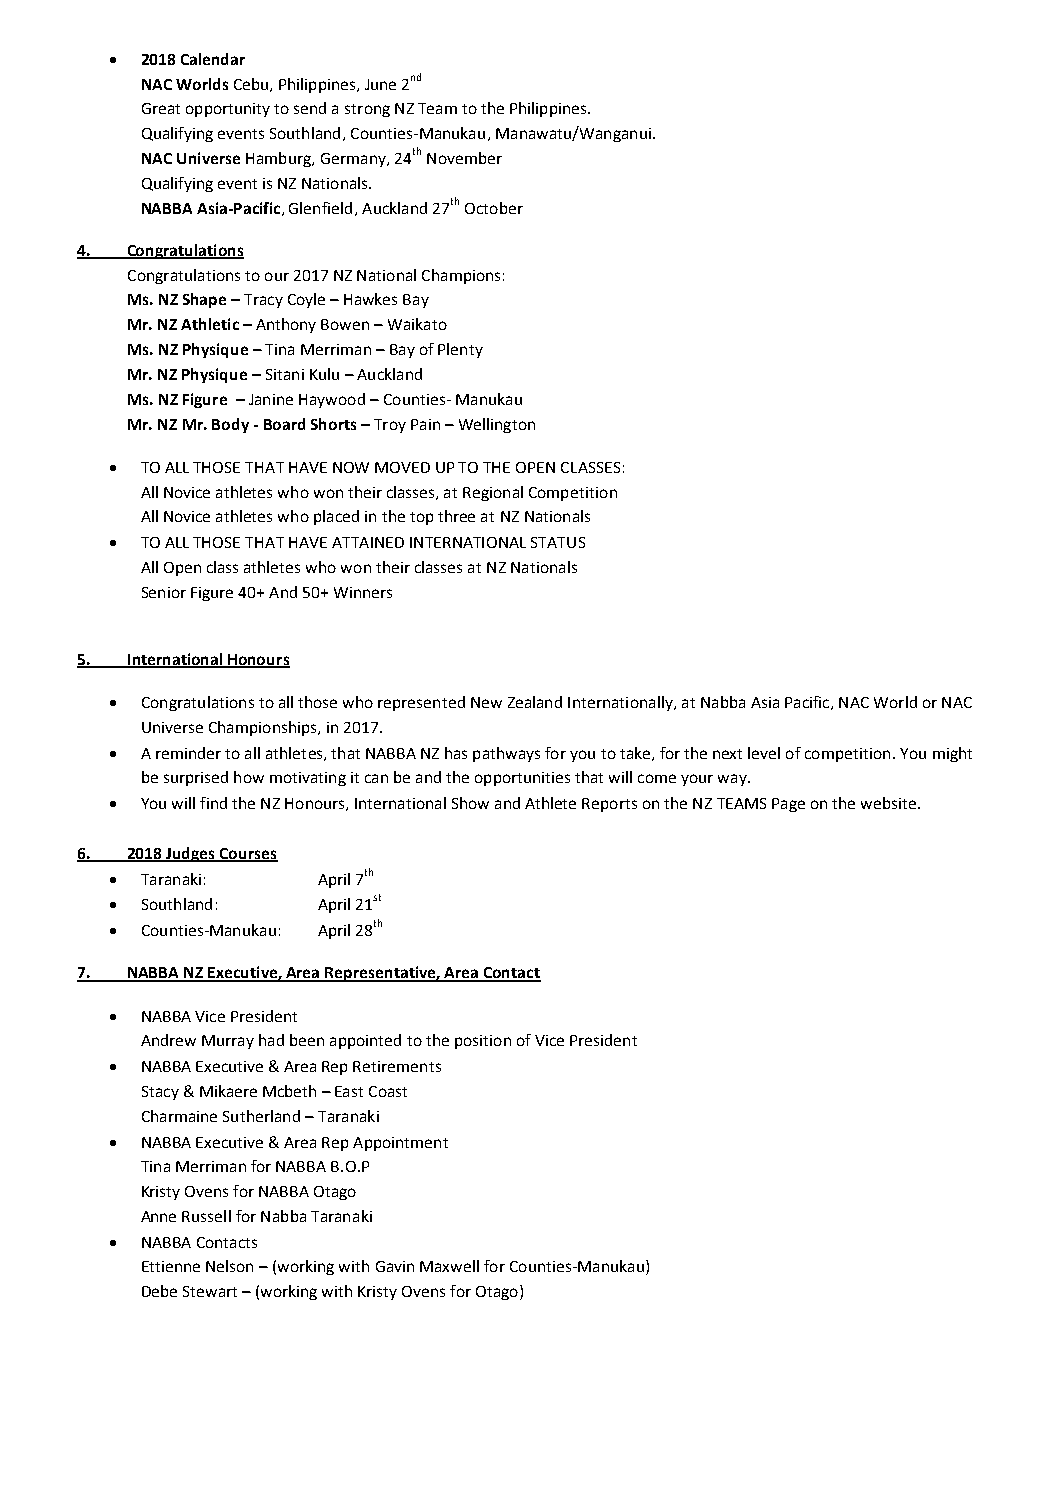 The width and height of the screenshot is (1051, 1486). Describe the element at coordinates (229, 1266) in the screenshot. I see `Nelson` at that location.
